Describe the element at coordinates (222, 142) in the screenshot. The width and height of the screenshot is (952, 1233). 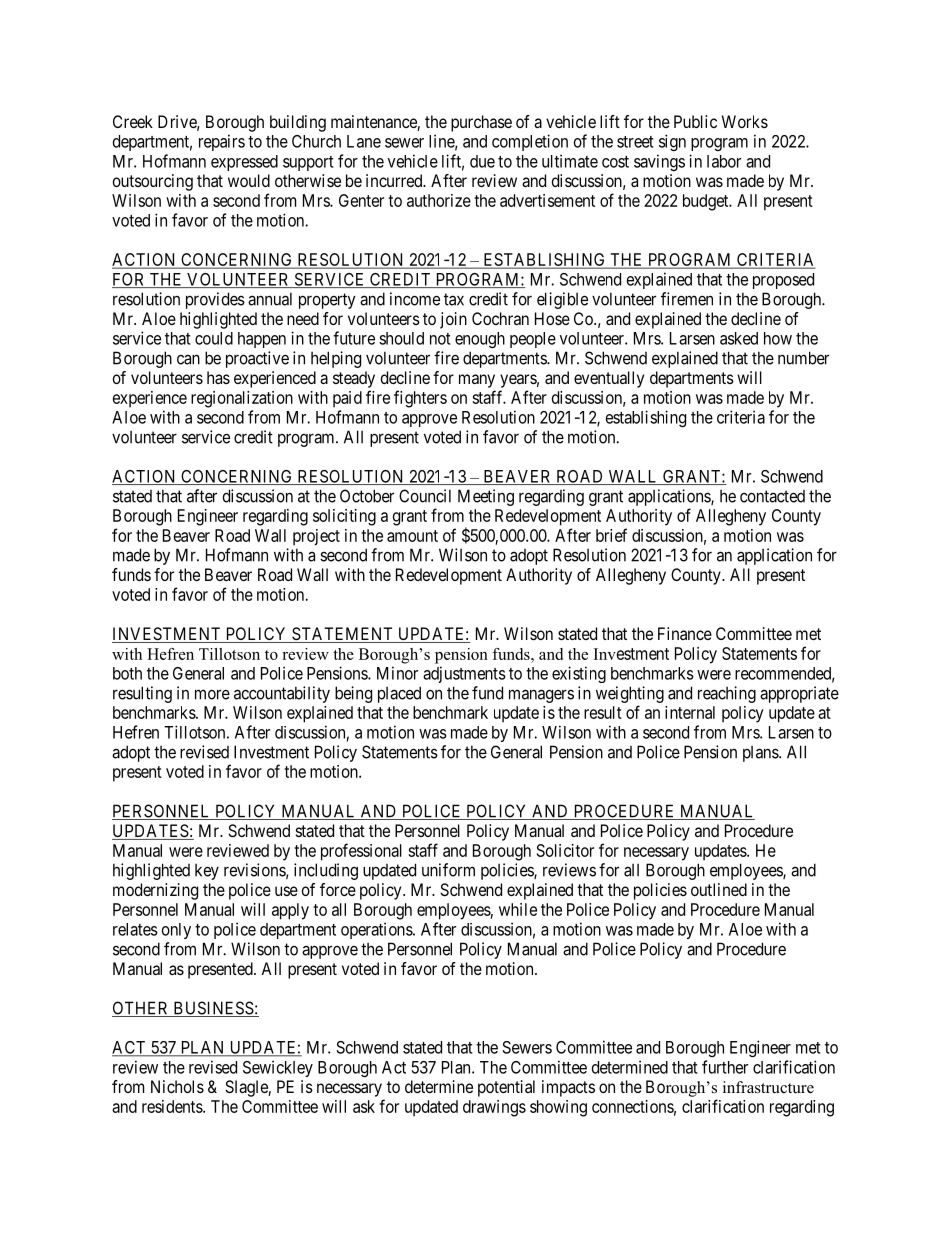
I see `repairs` at that location.
